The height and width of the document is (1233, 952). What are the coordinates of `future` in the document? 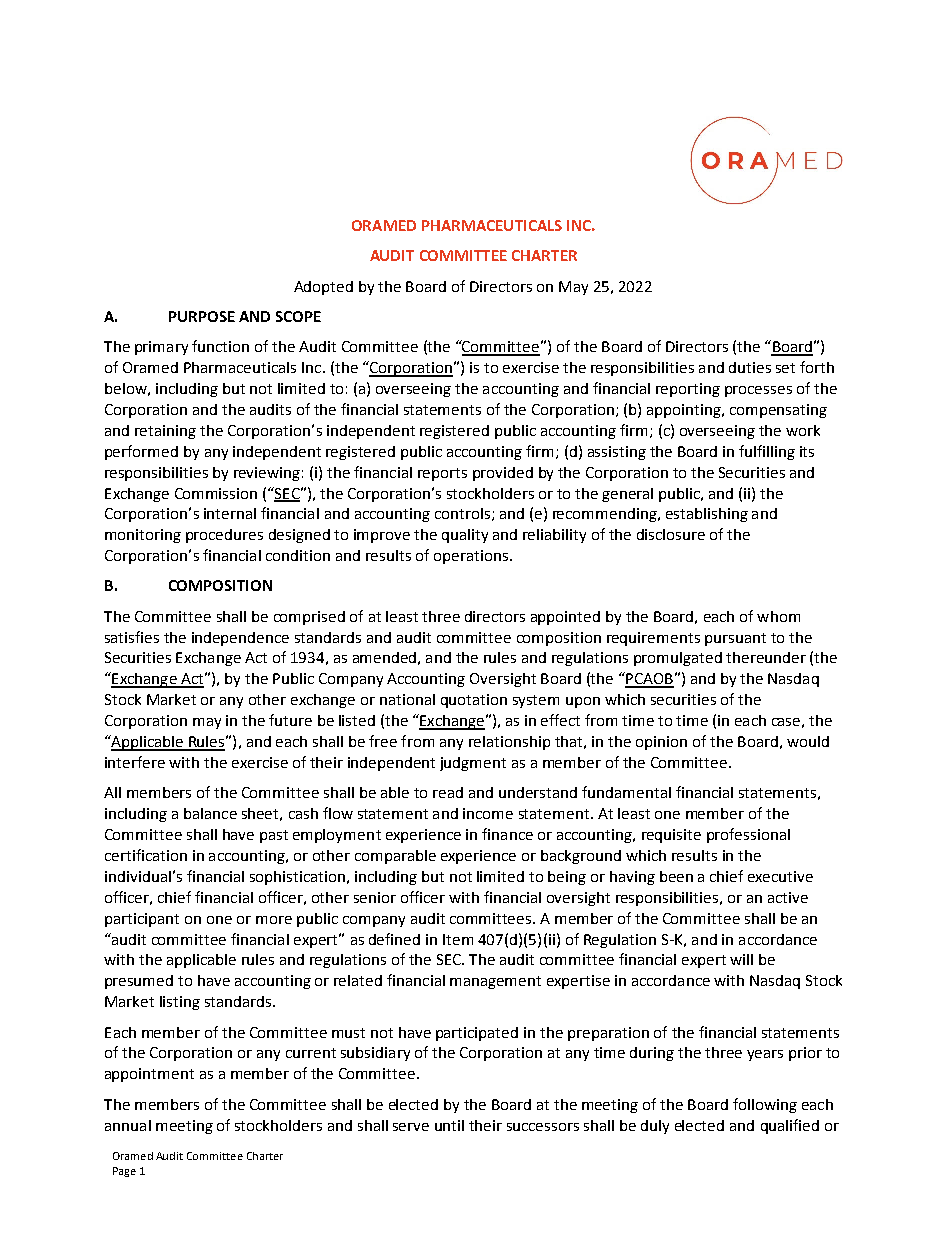 It's located at (290, 720).
